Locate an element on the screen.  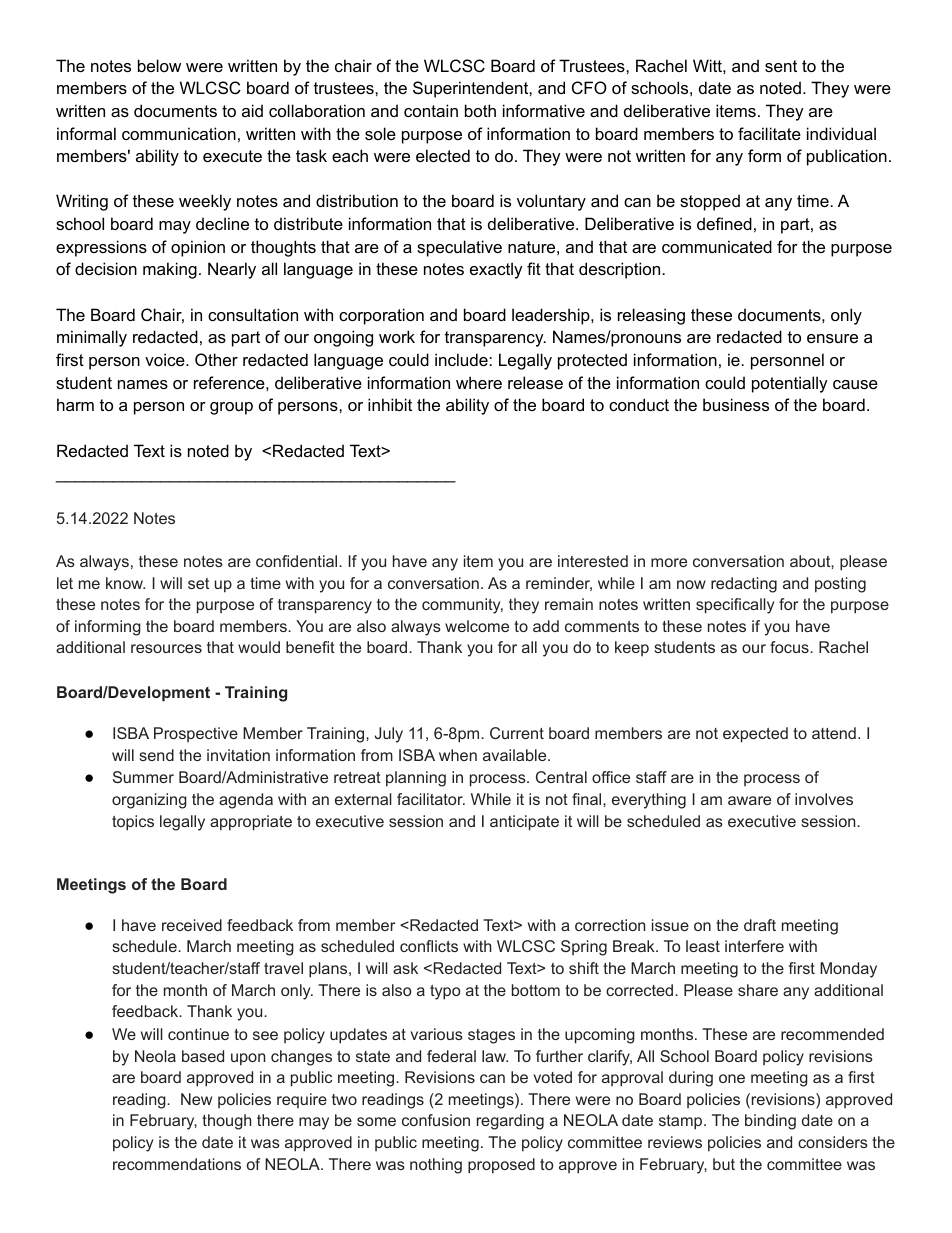
sent is located at coordinates (781, 66).
